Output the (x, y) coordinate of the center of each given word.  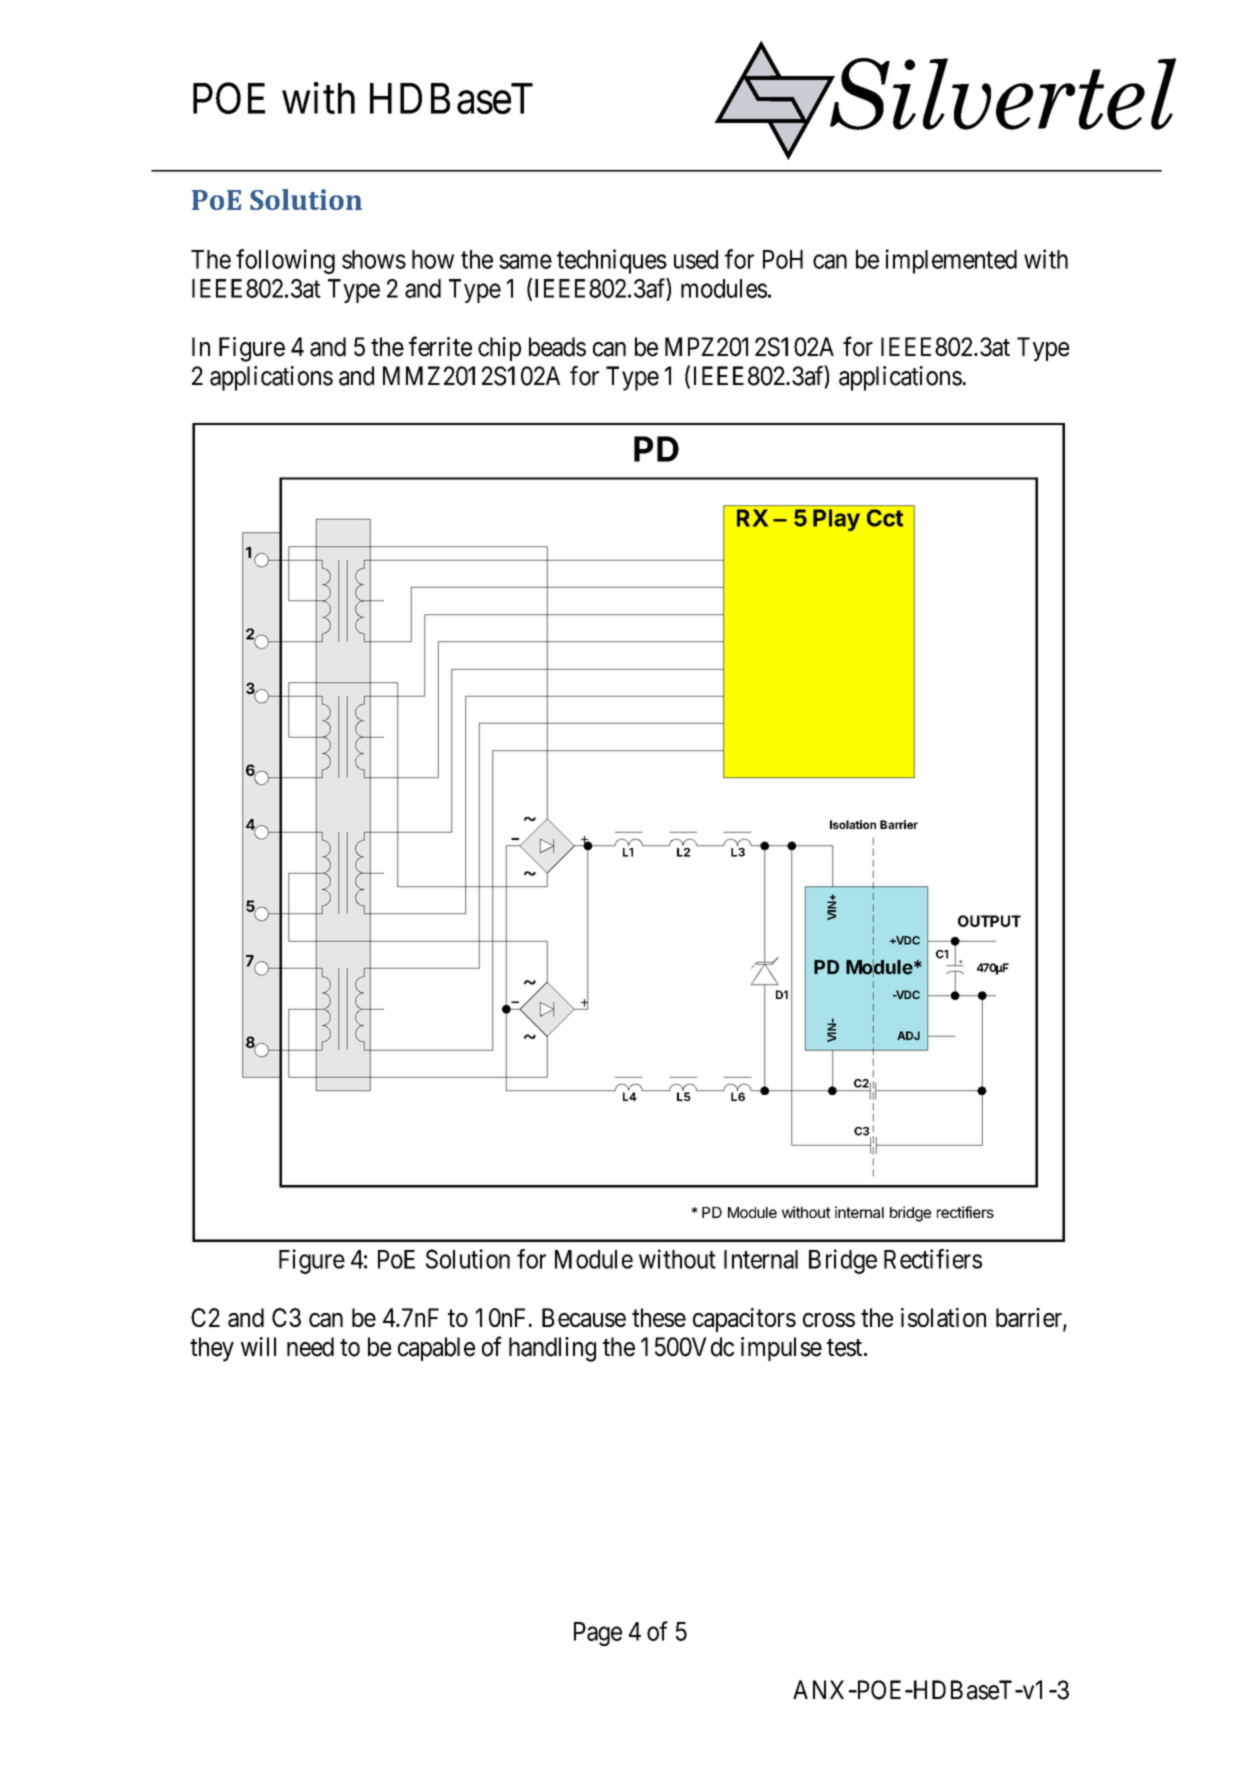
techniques (612, 261)
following (285, 261)
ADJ (908, 1035)
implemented (951, 261)
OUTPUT (989, 921)
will (258, 1346)
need (310, 1347)
